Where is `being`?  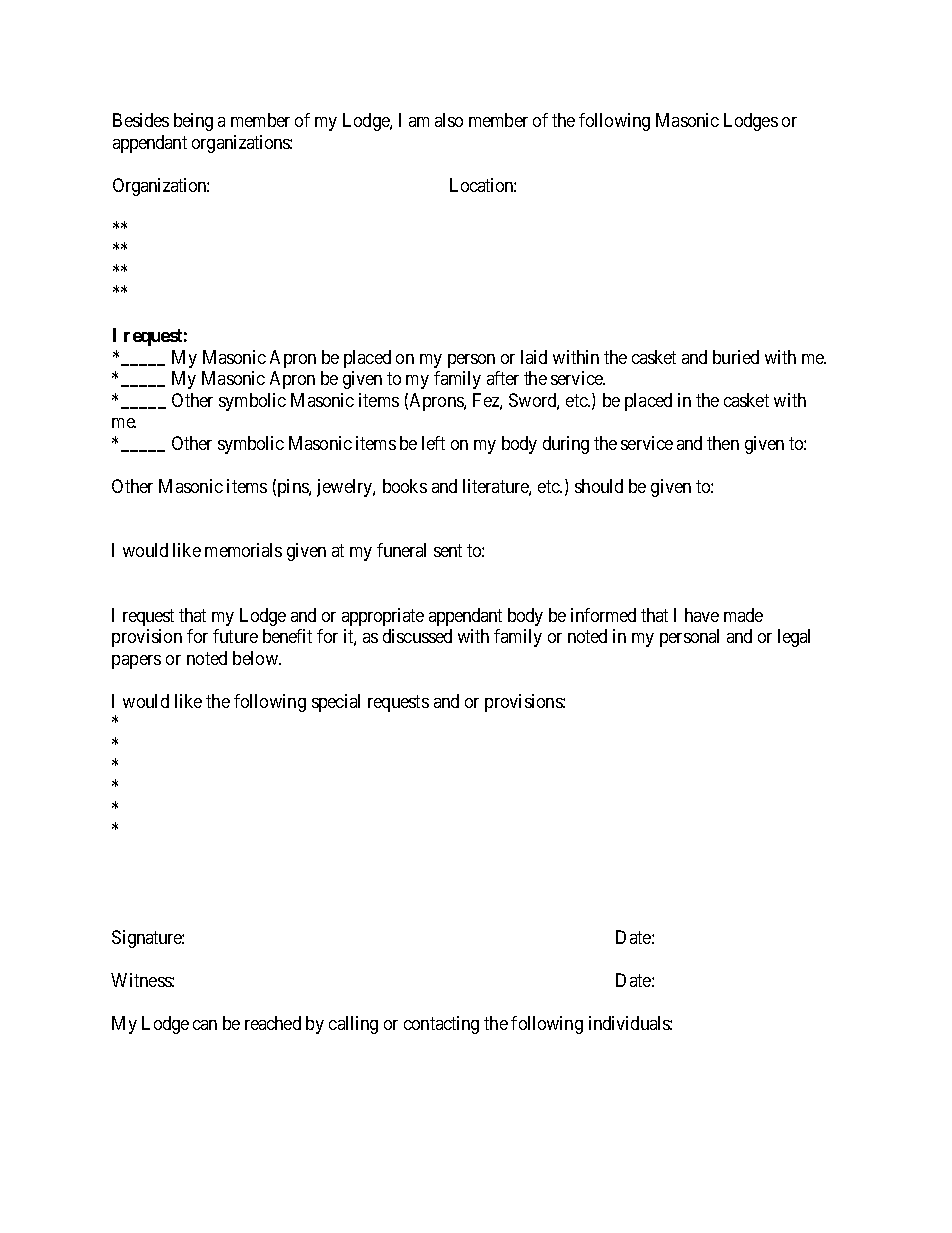 being is located at coordinates (193, 122).
